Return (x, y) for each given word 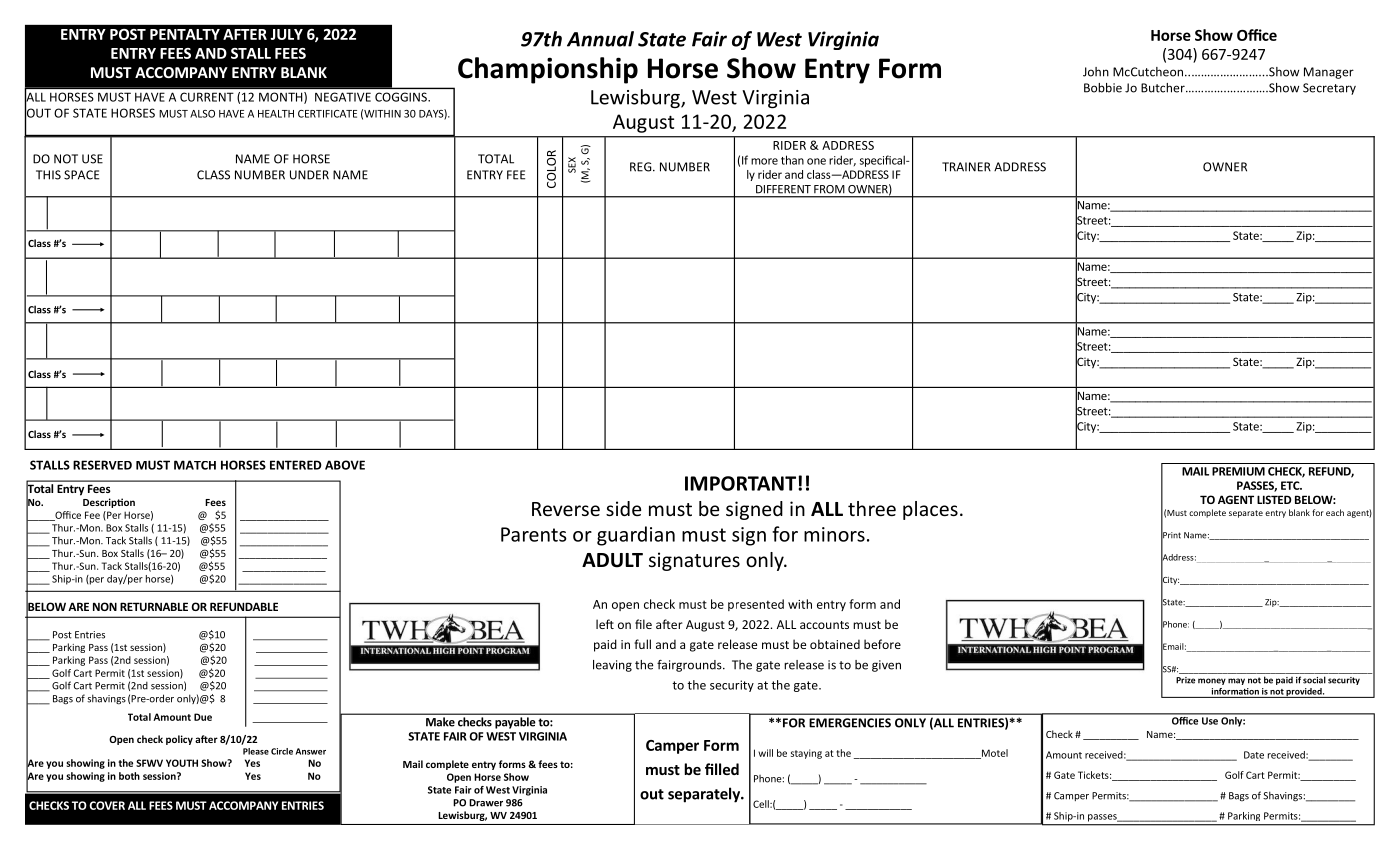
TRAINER (966, 167)
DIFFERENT (783, 189)
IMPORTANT (740, 483)
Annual (600, 39)
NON (105, 606)
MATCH (195, 465)
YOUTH (182, 763)
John (1096, 72)
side (623, 508)
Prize (1186, 680)
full (642, 644)
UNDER (309, 175)
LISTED (1274, 499)
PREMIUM (1238, 471)
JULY (286, 34)
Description (109, 503)
